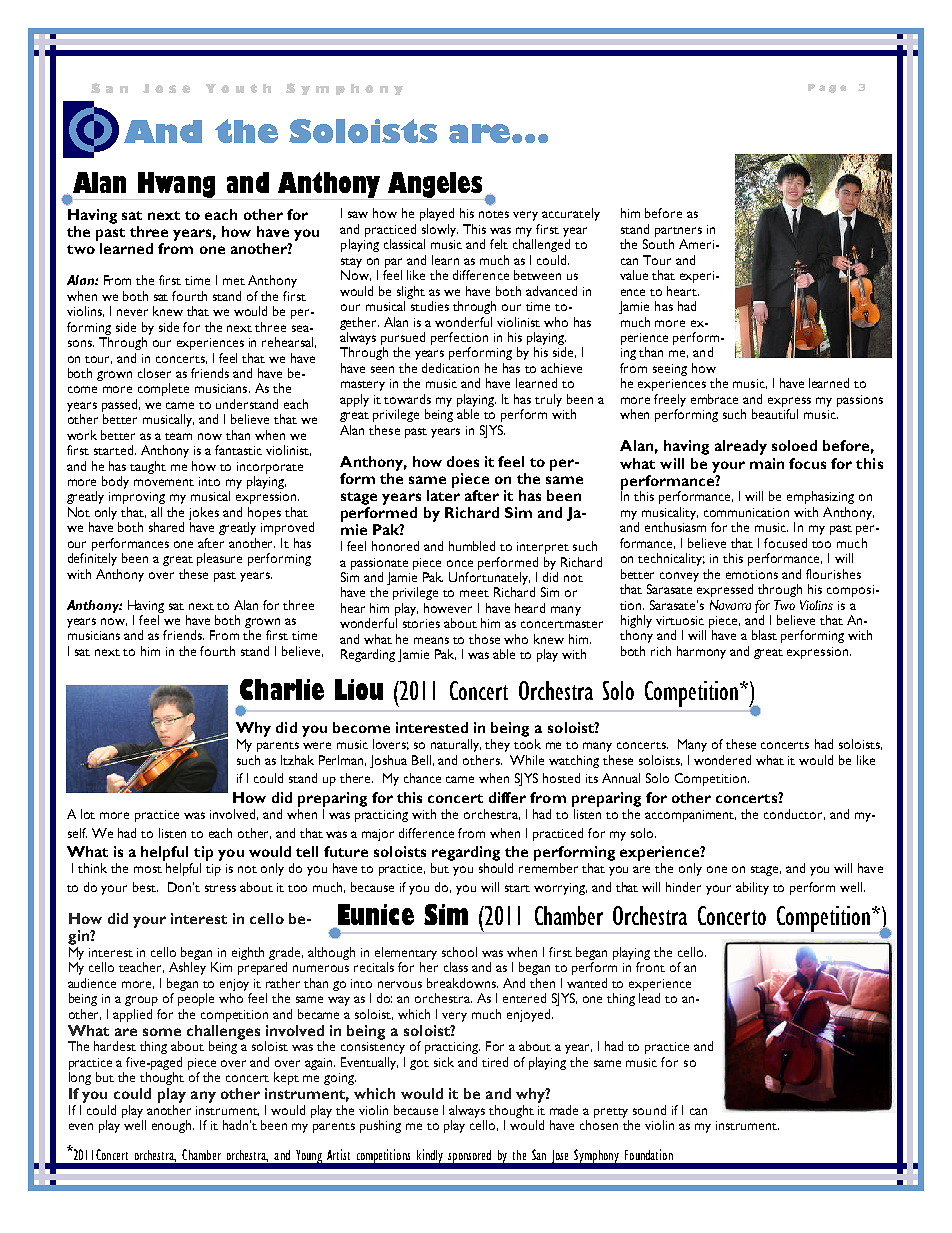 This screenshot has height=1233, width=952. I want to click on lot, so click(88, 814).
